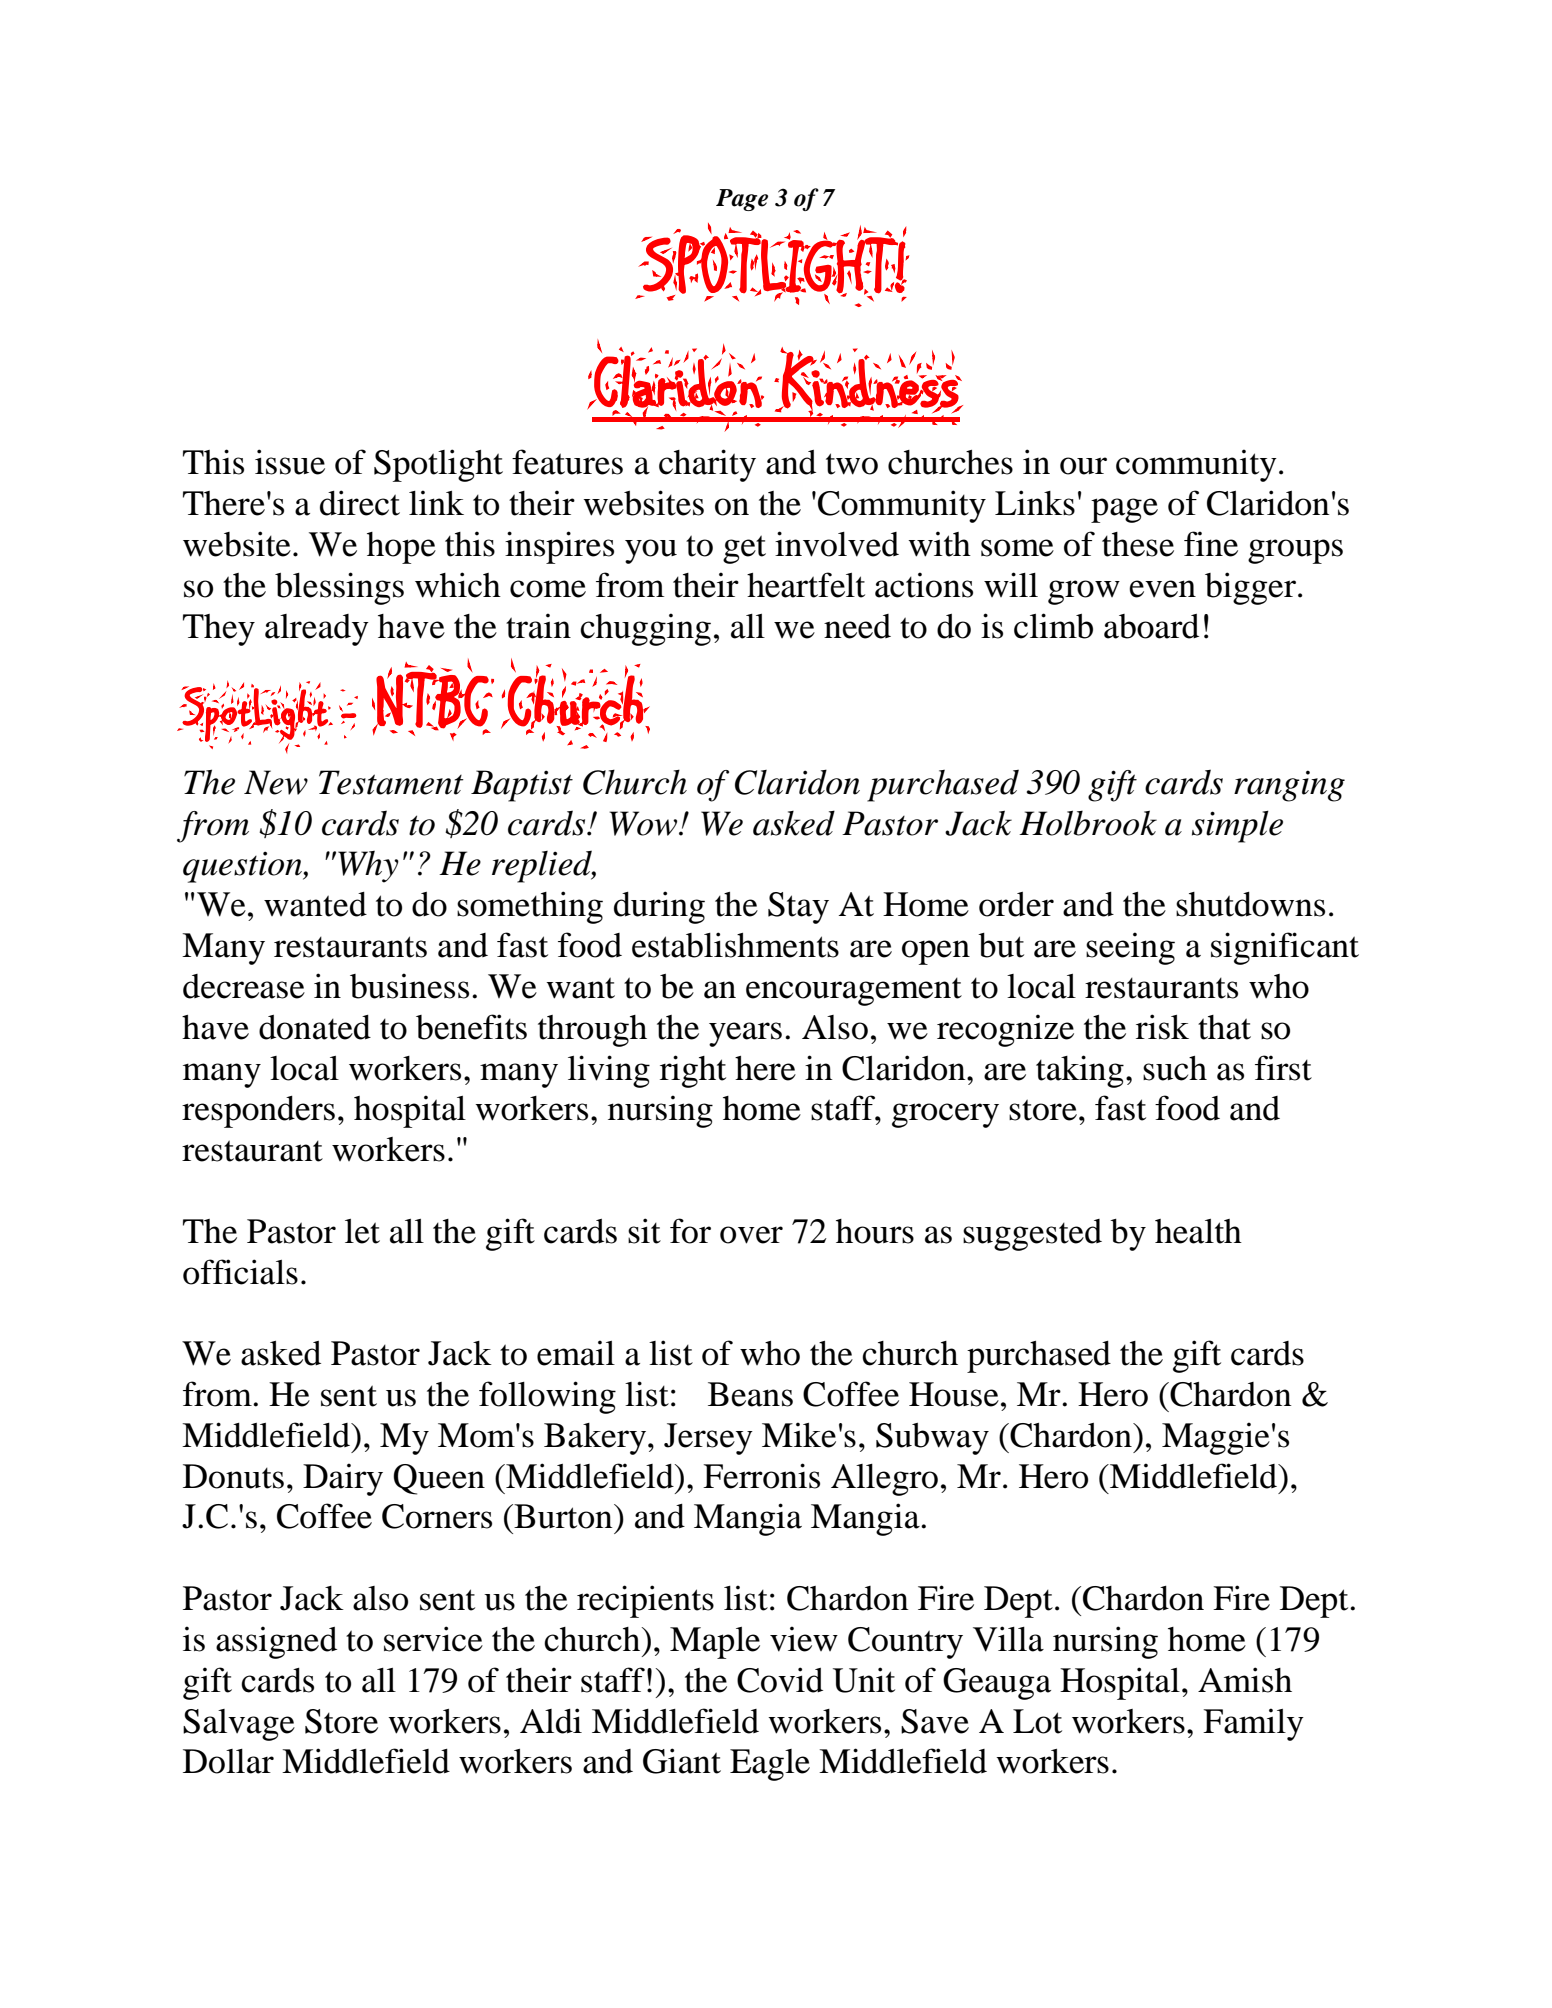 The height and width of the document is (2008, 1552). I want to click on charity, so click(707, 465).
